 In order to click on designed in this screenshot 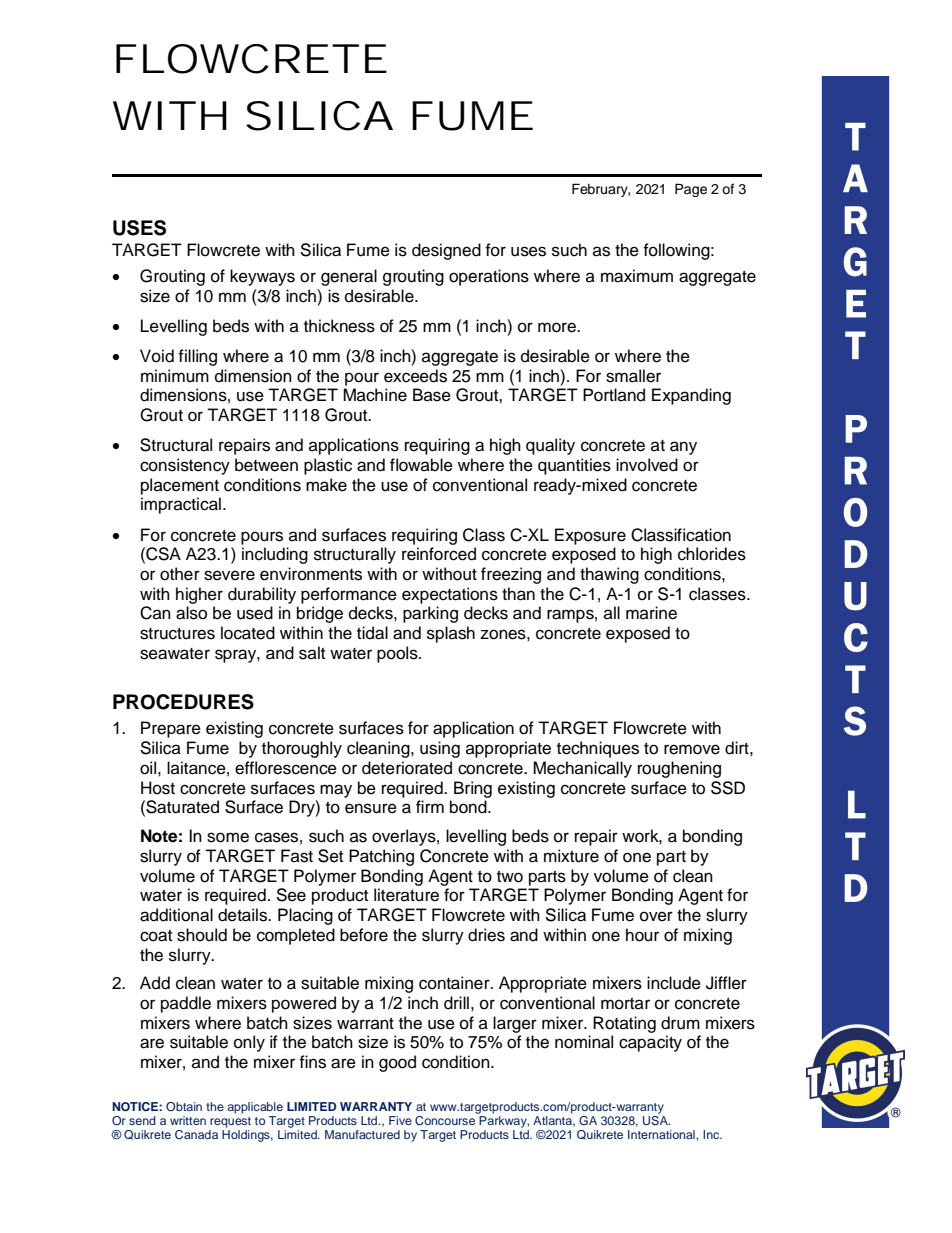, I will do `click(446, 251)`.
